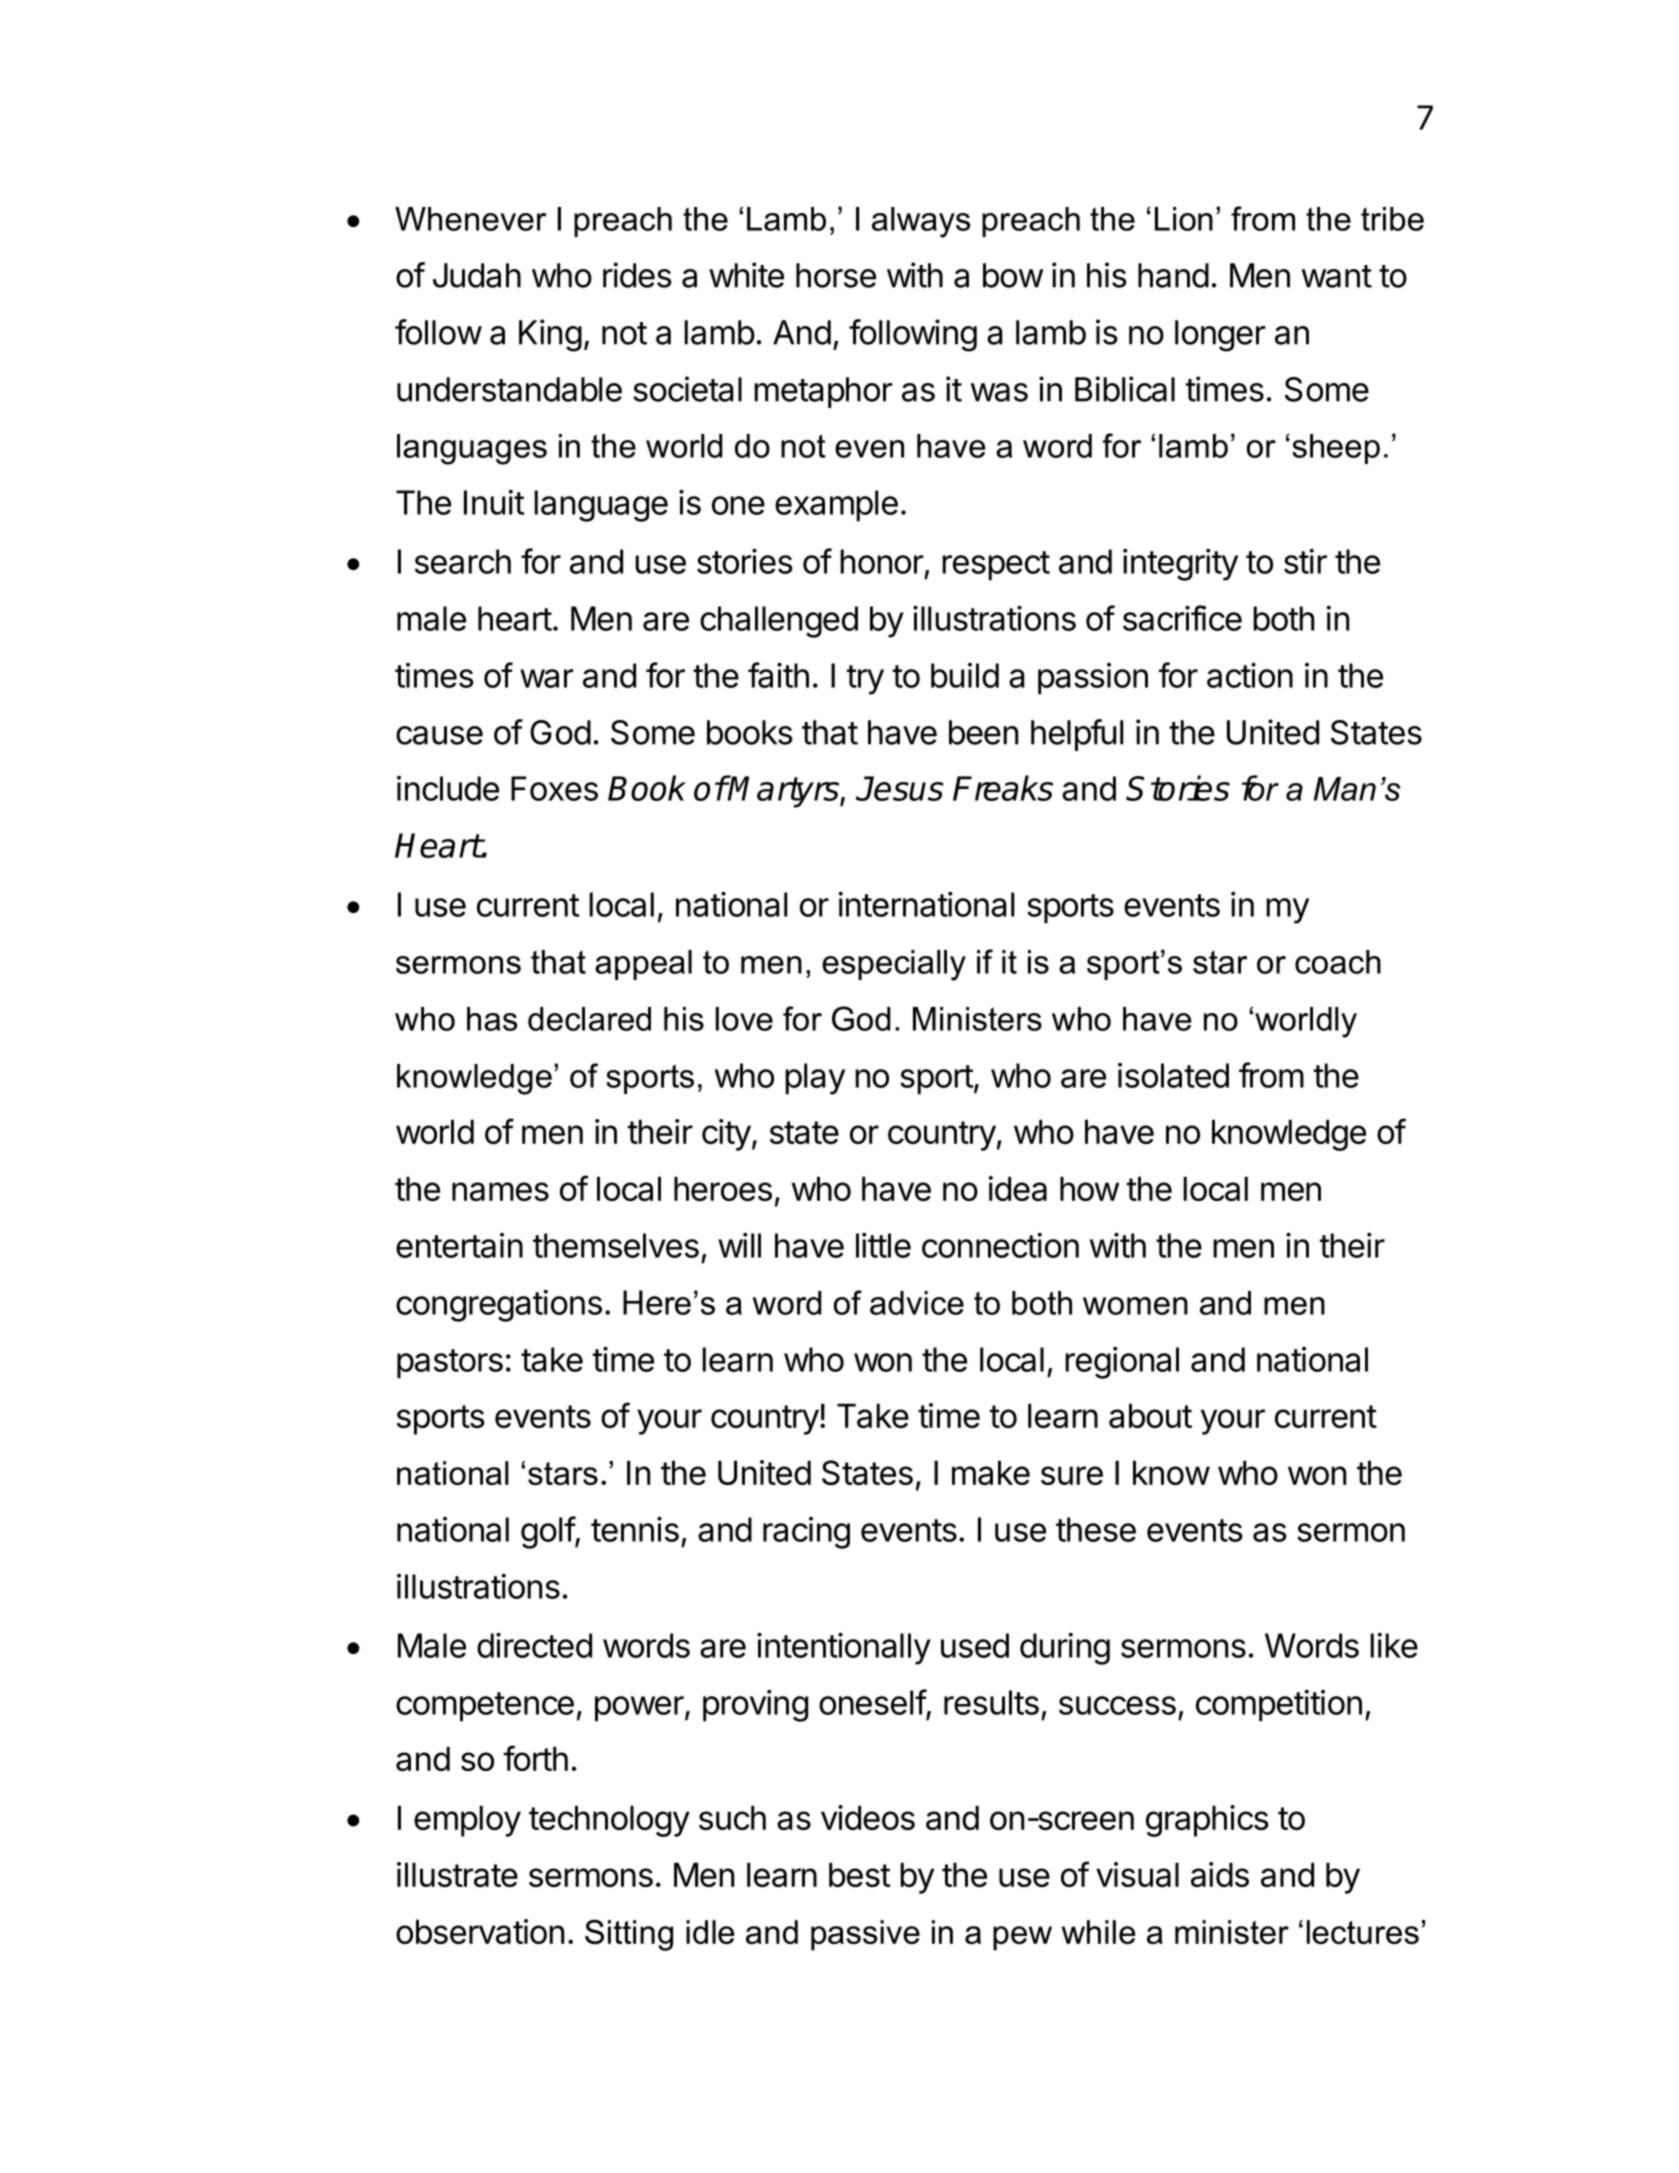 Image resolution: width=1679 pixels, height=2173 pixels. What do you see at coordinates (815, 1079) in the document?
I see `play` at bounding box center [815, 1079].
